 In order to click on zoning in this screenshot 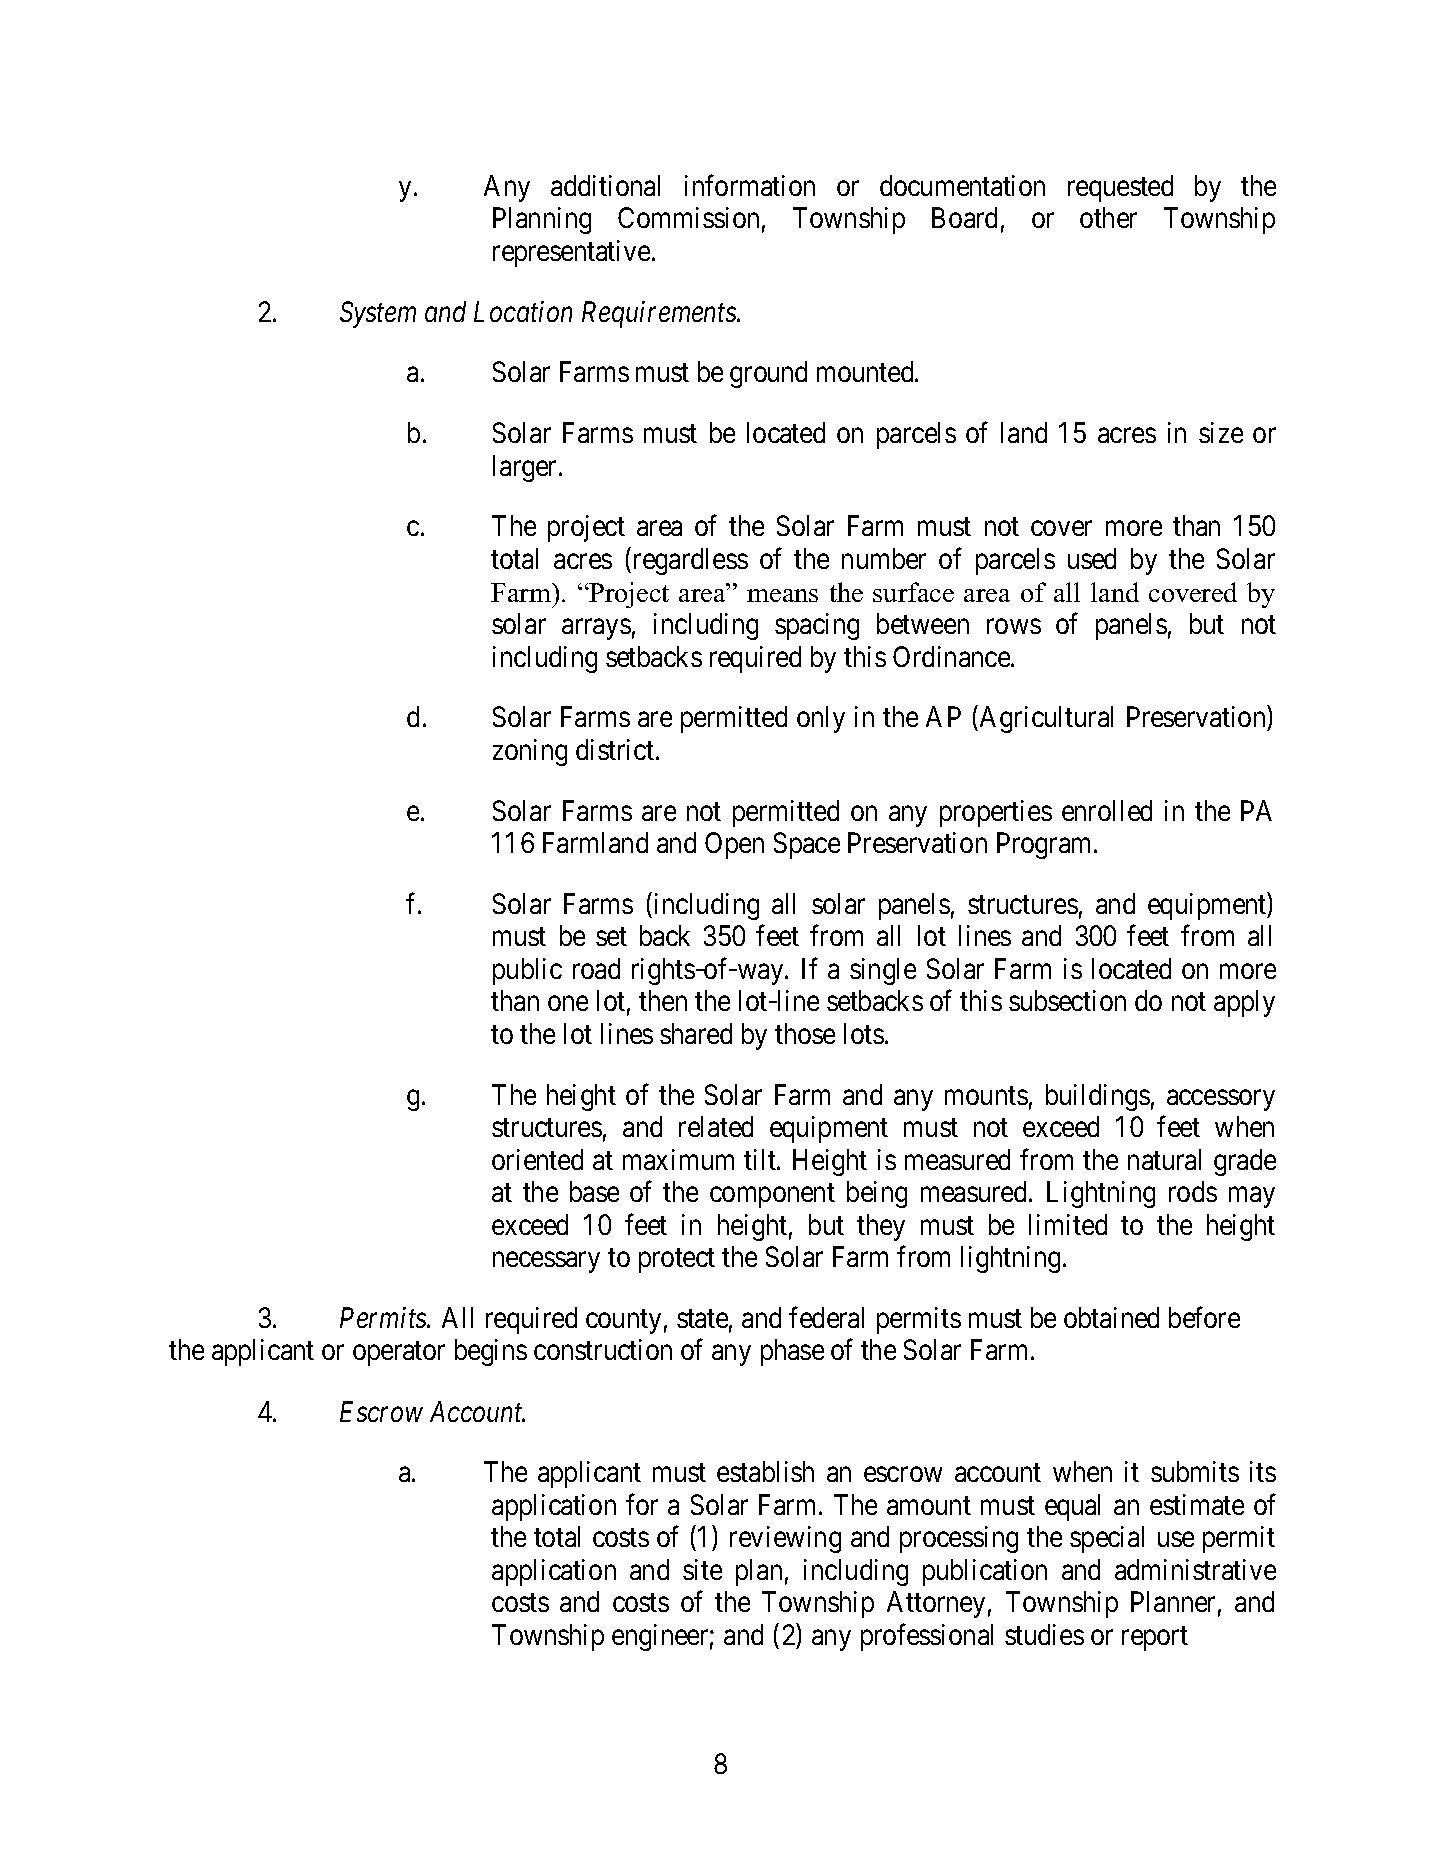, I will do `click(530, 752)`.
